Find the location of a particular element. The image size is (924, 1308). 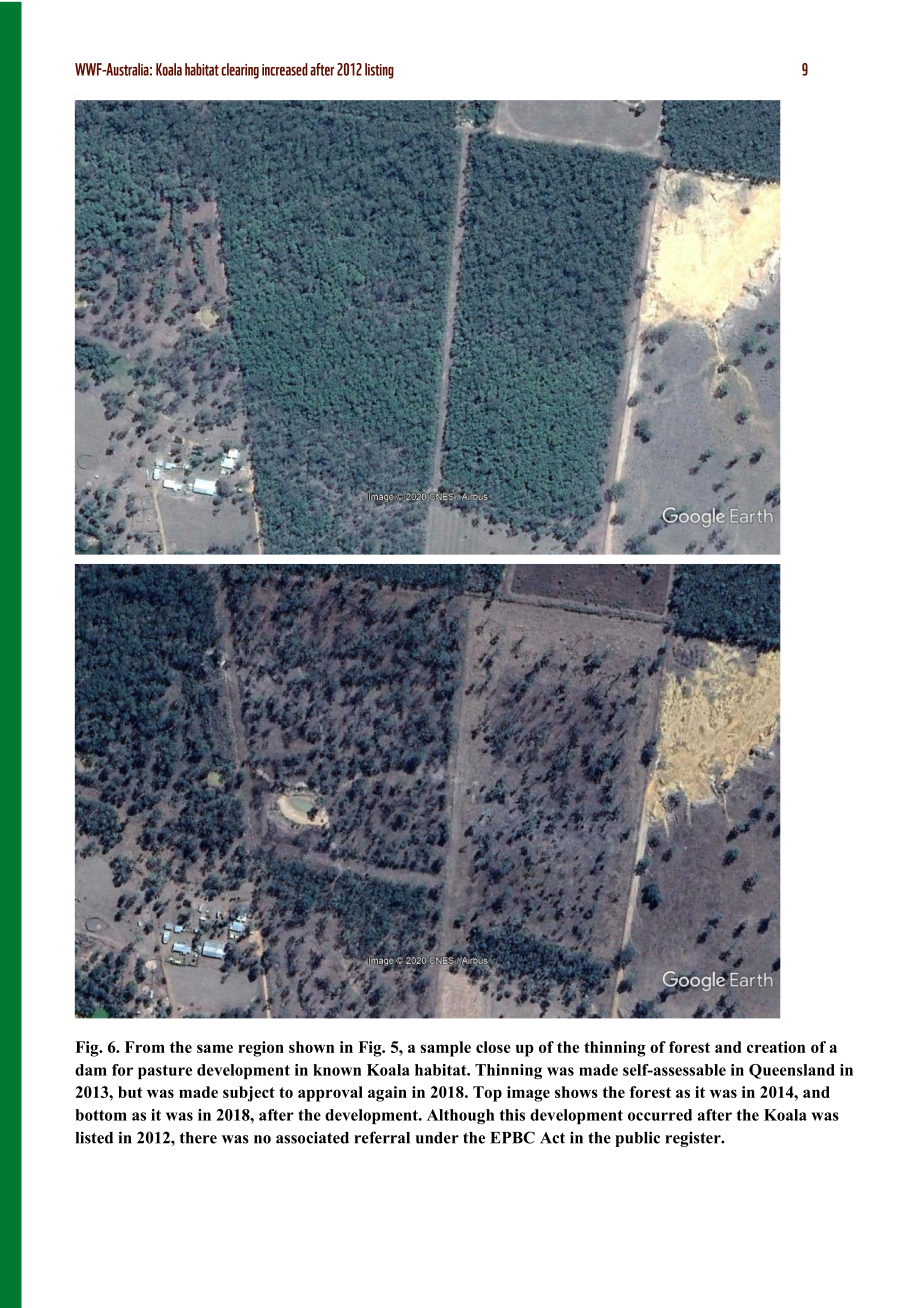

Queensland is located at coordinates (792, 1071).
